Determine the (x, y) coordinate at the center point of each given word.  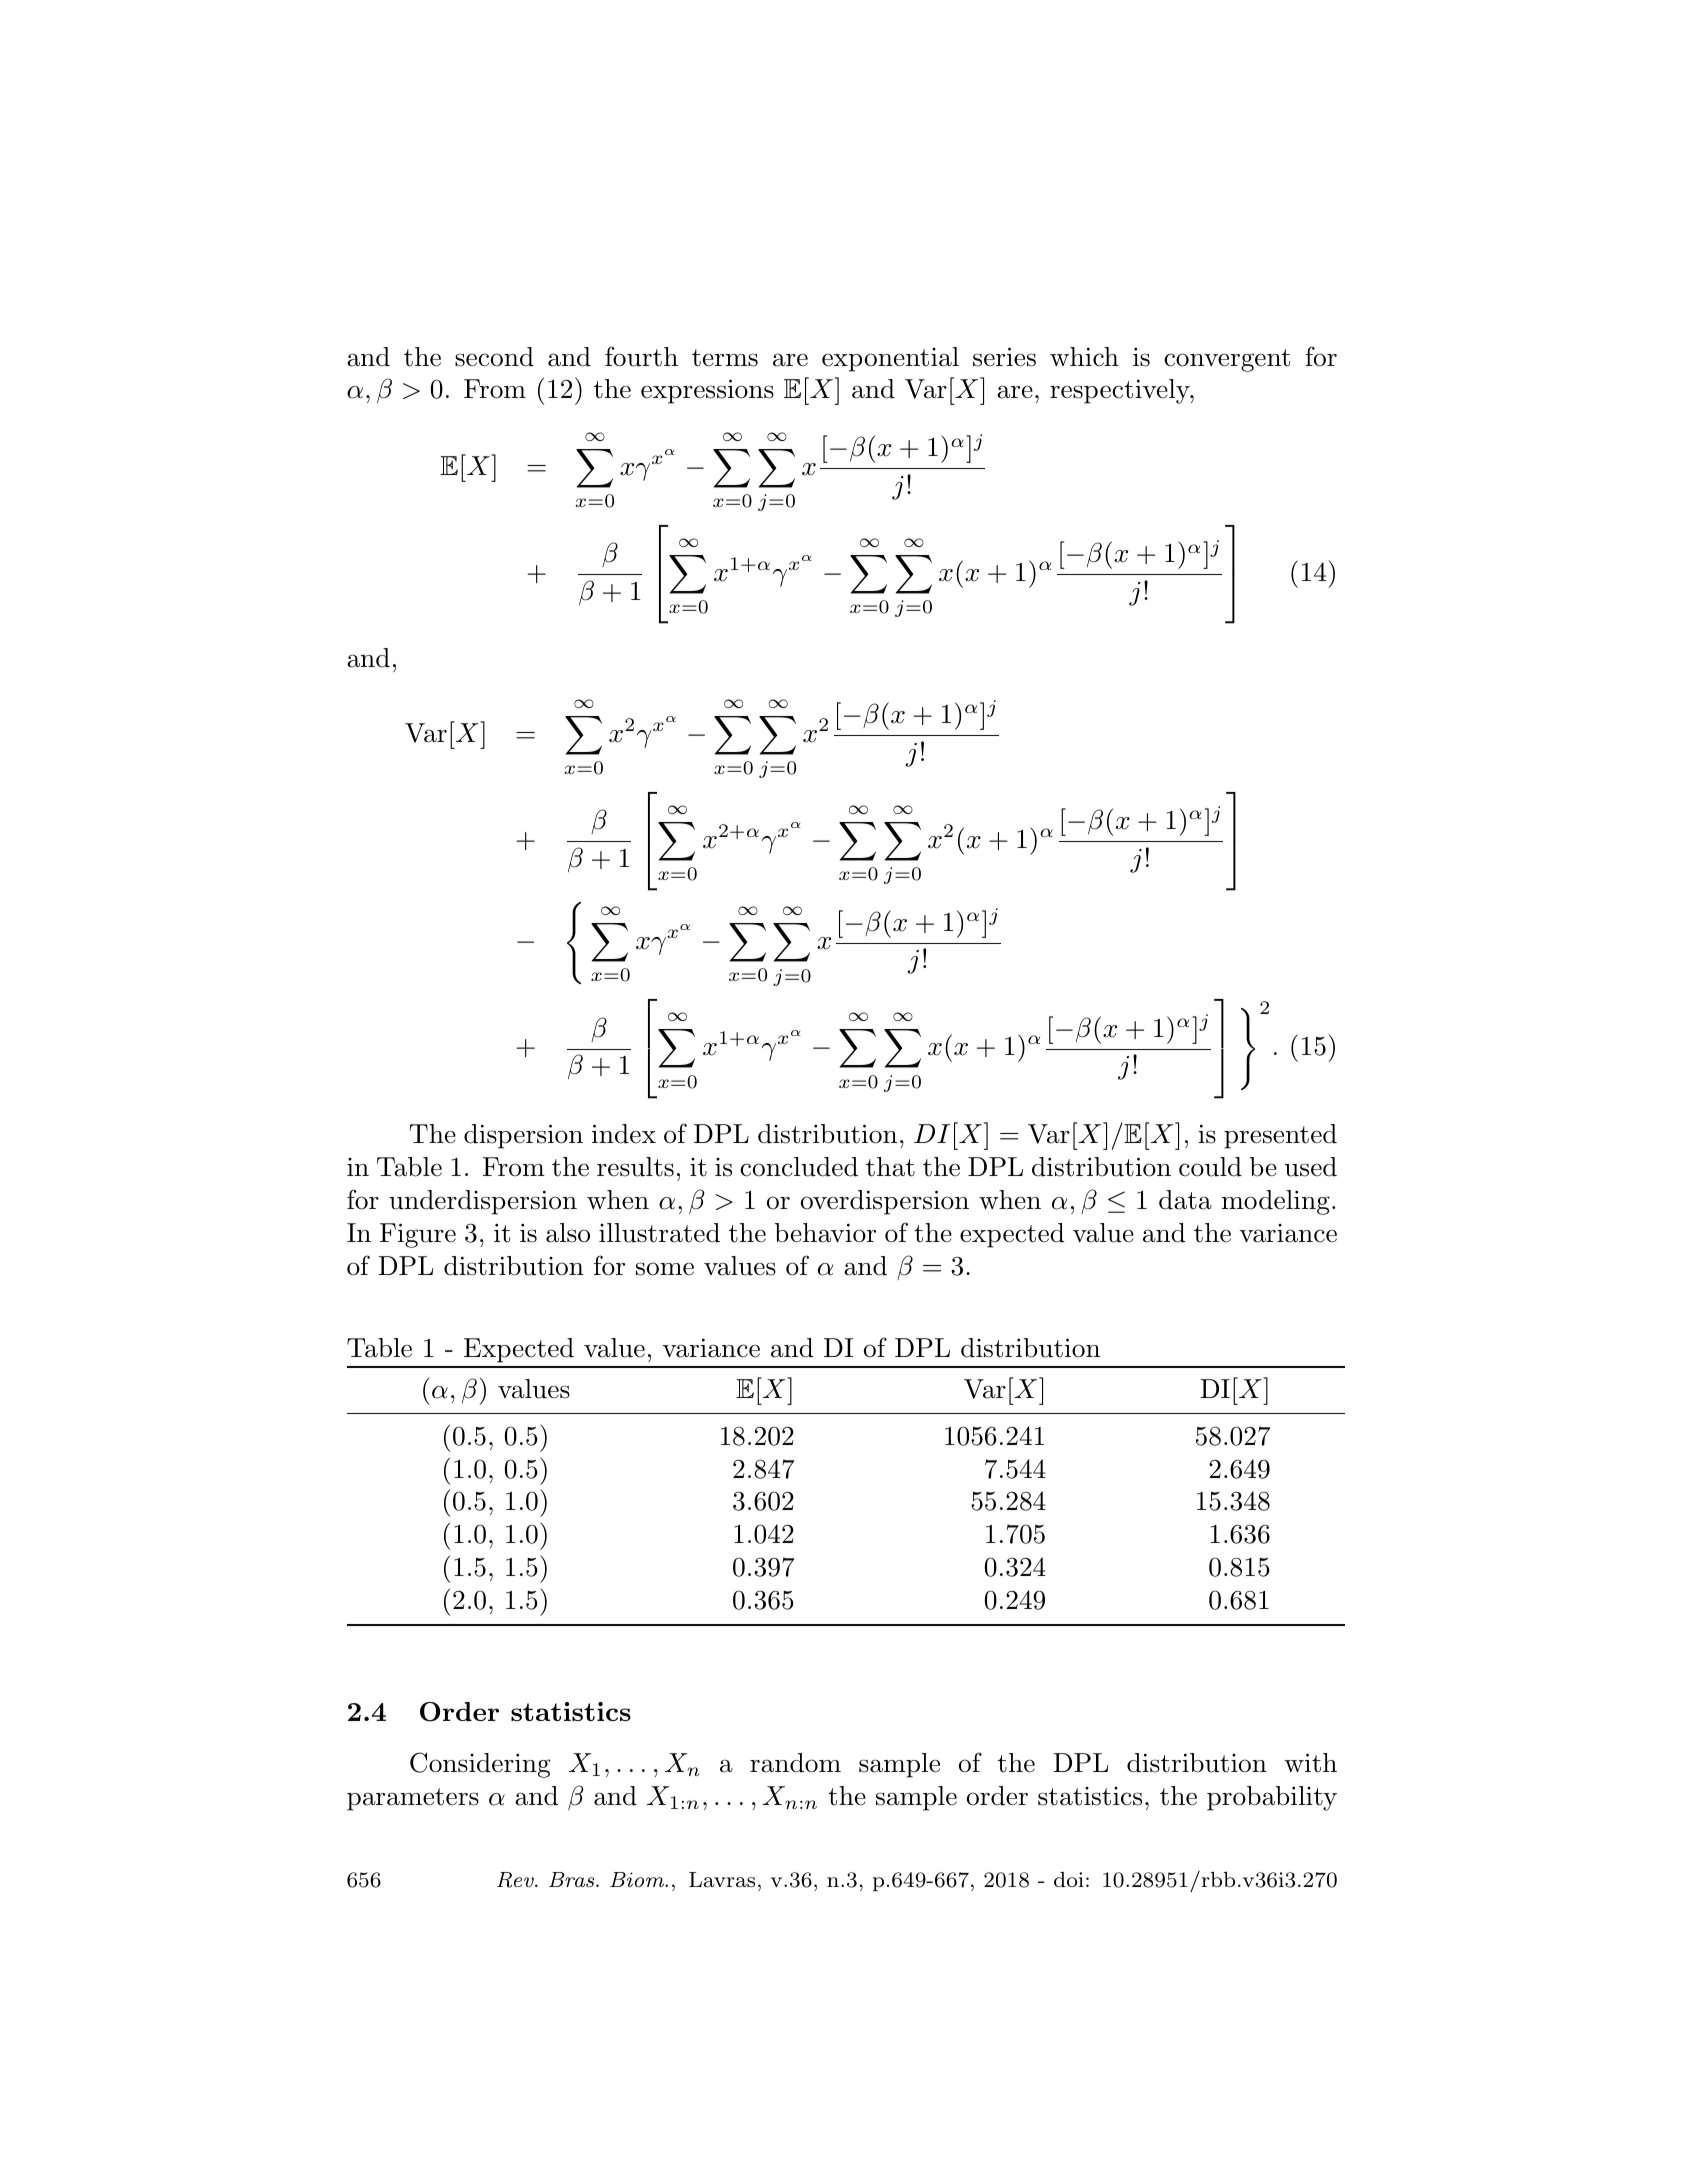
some (665, 1269)
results (635, 1167)
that (890, 1167)
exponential (890, 359)
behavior (825, 1233)
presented (1280, 1136)
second (494, 357)
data (1185, 1200)
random (795, 1763)
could (1210, 1167)
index (624, 1134)
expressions (707, 391)
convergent (1227, 360)
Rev (516, 1880)
